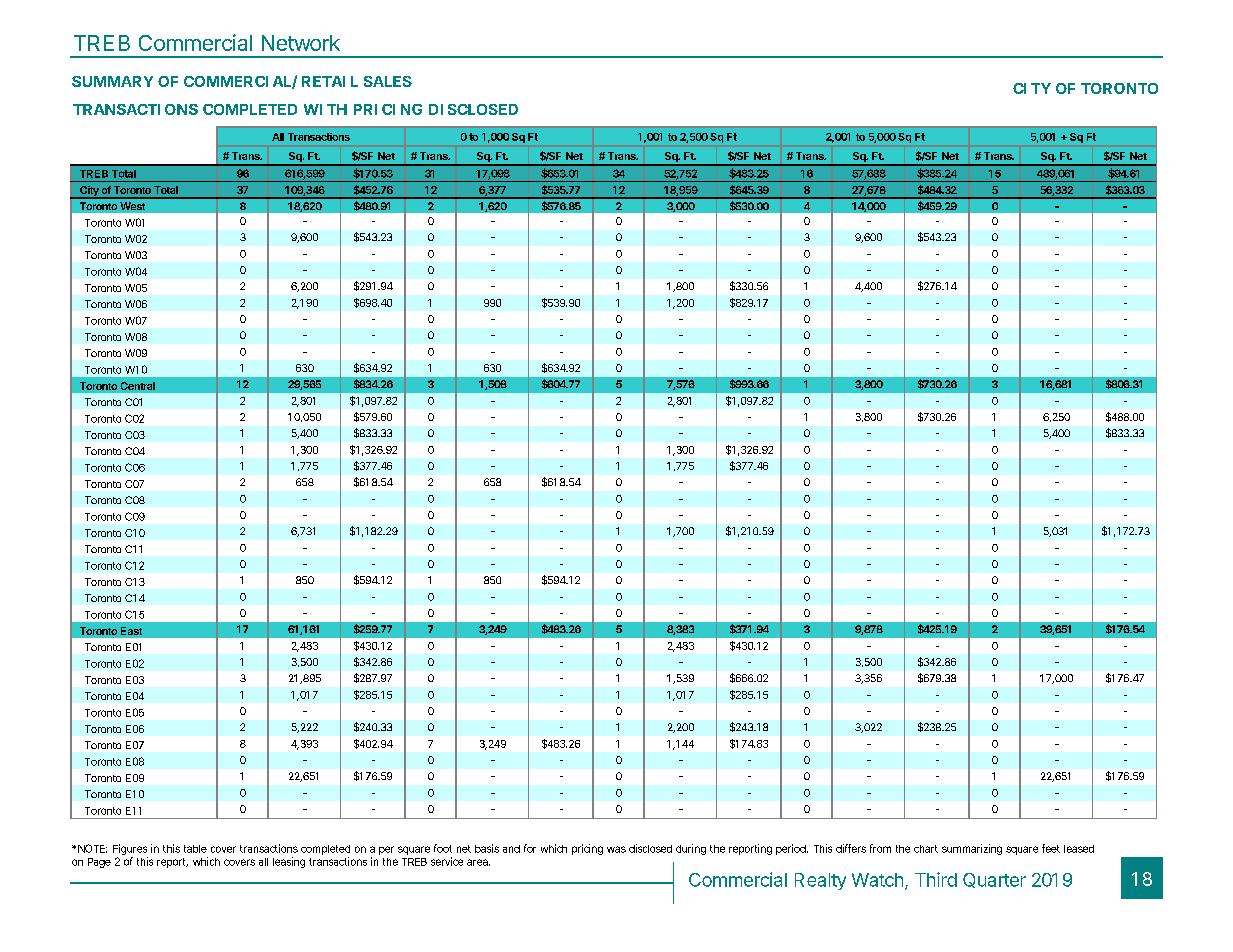 The image size is (1233, 952). Describe the element at coordinates (301, 43) in the page. I see `Network` at that location.
